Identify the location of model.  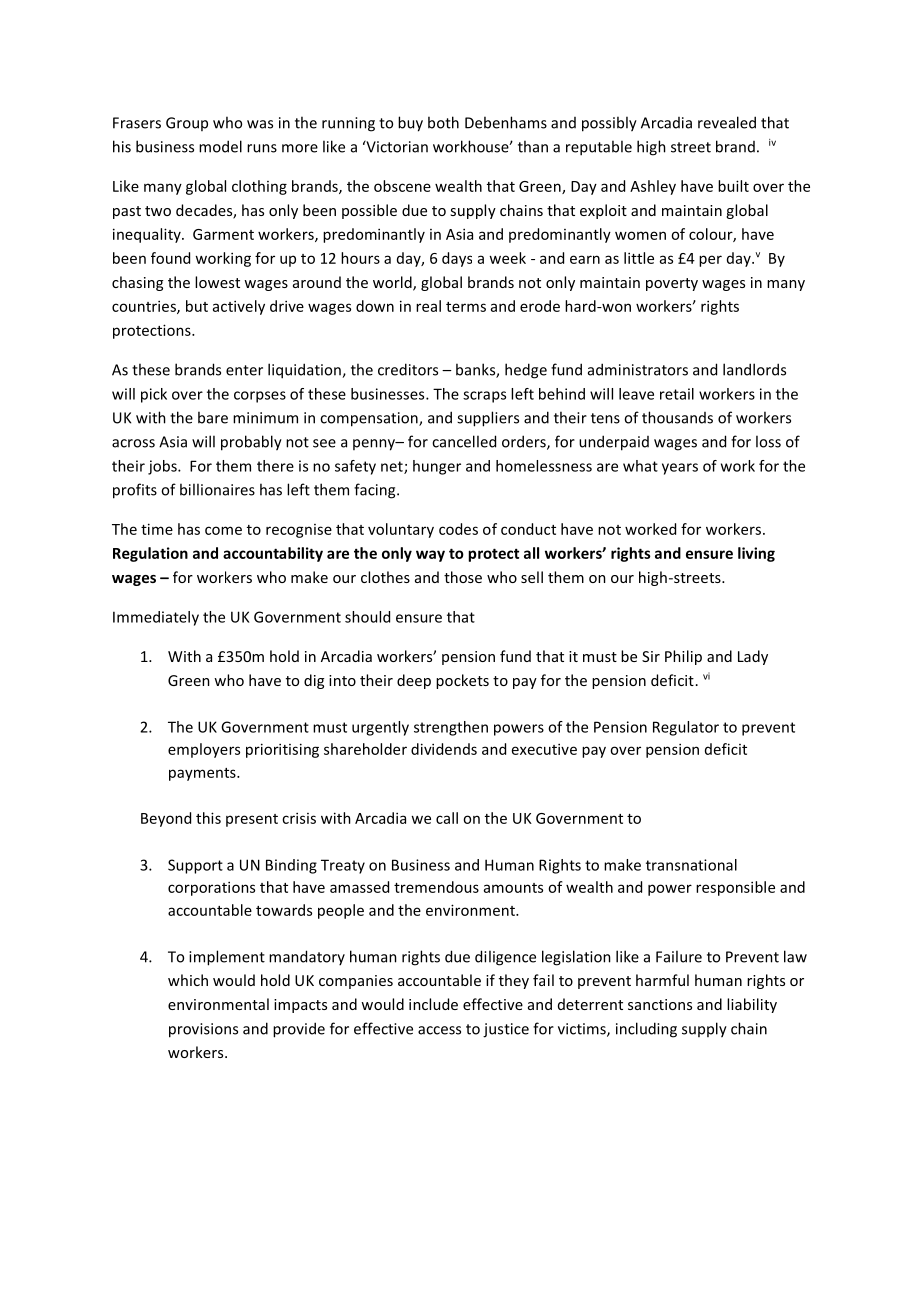
(220, 146).
